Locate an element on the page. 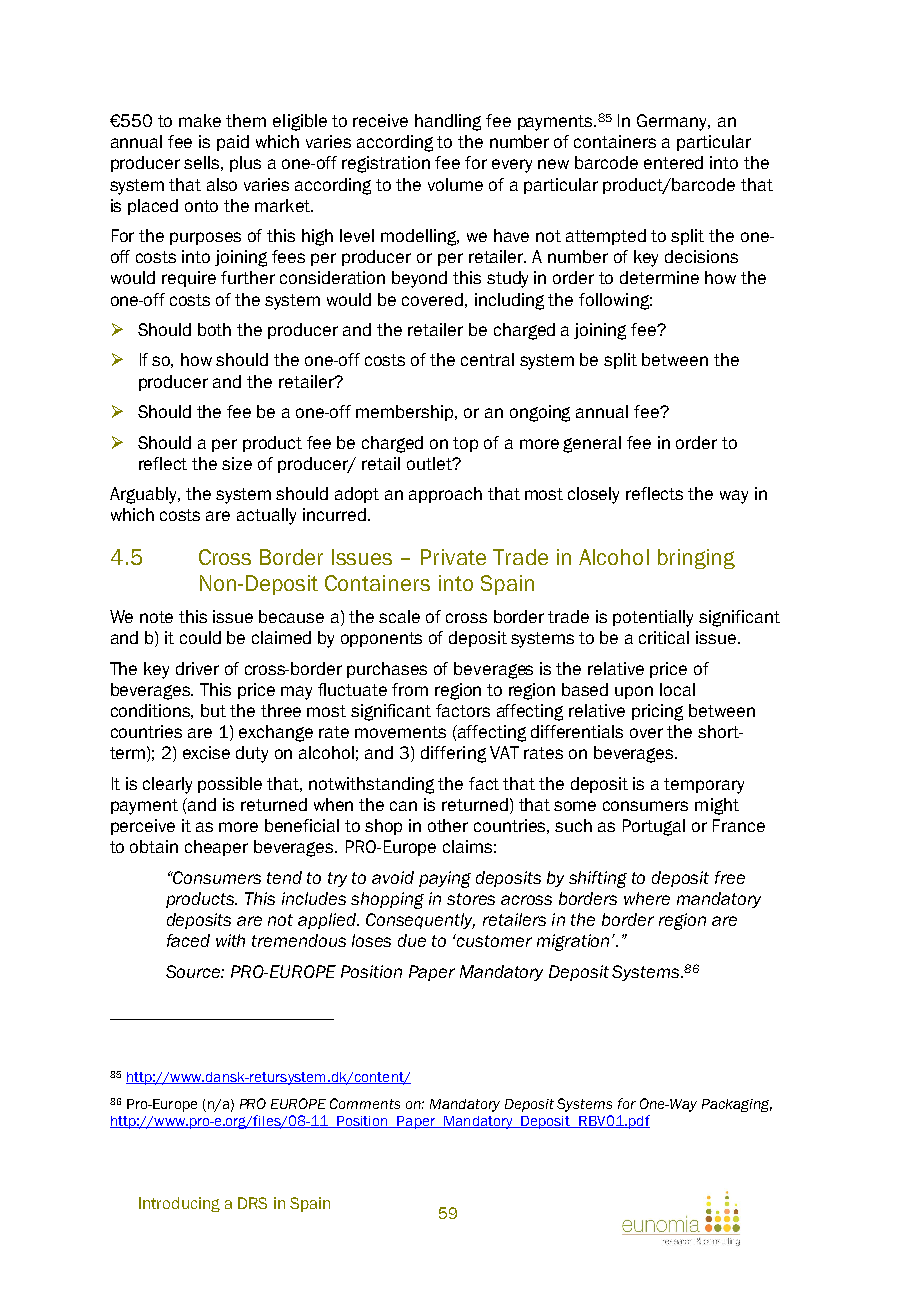  Comments is located at coordinates (365, 1103).
